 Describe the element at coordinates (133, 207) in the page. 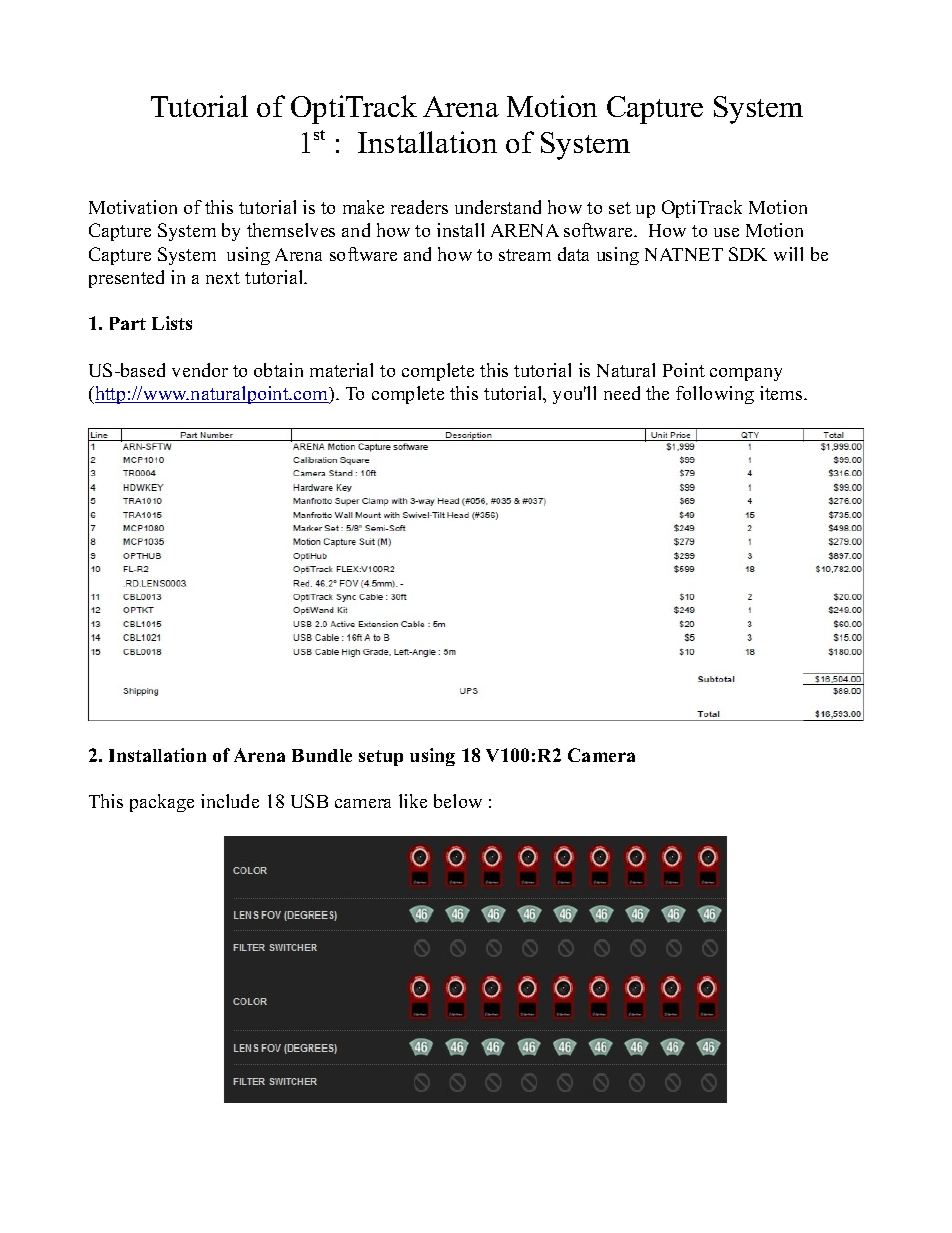

I see `Motivation` at that location.
